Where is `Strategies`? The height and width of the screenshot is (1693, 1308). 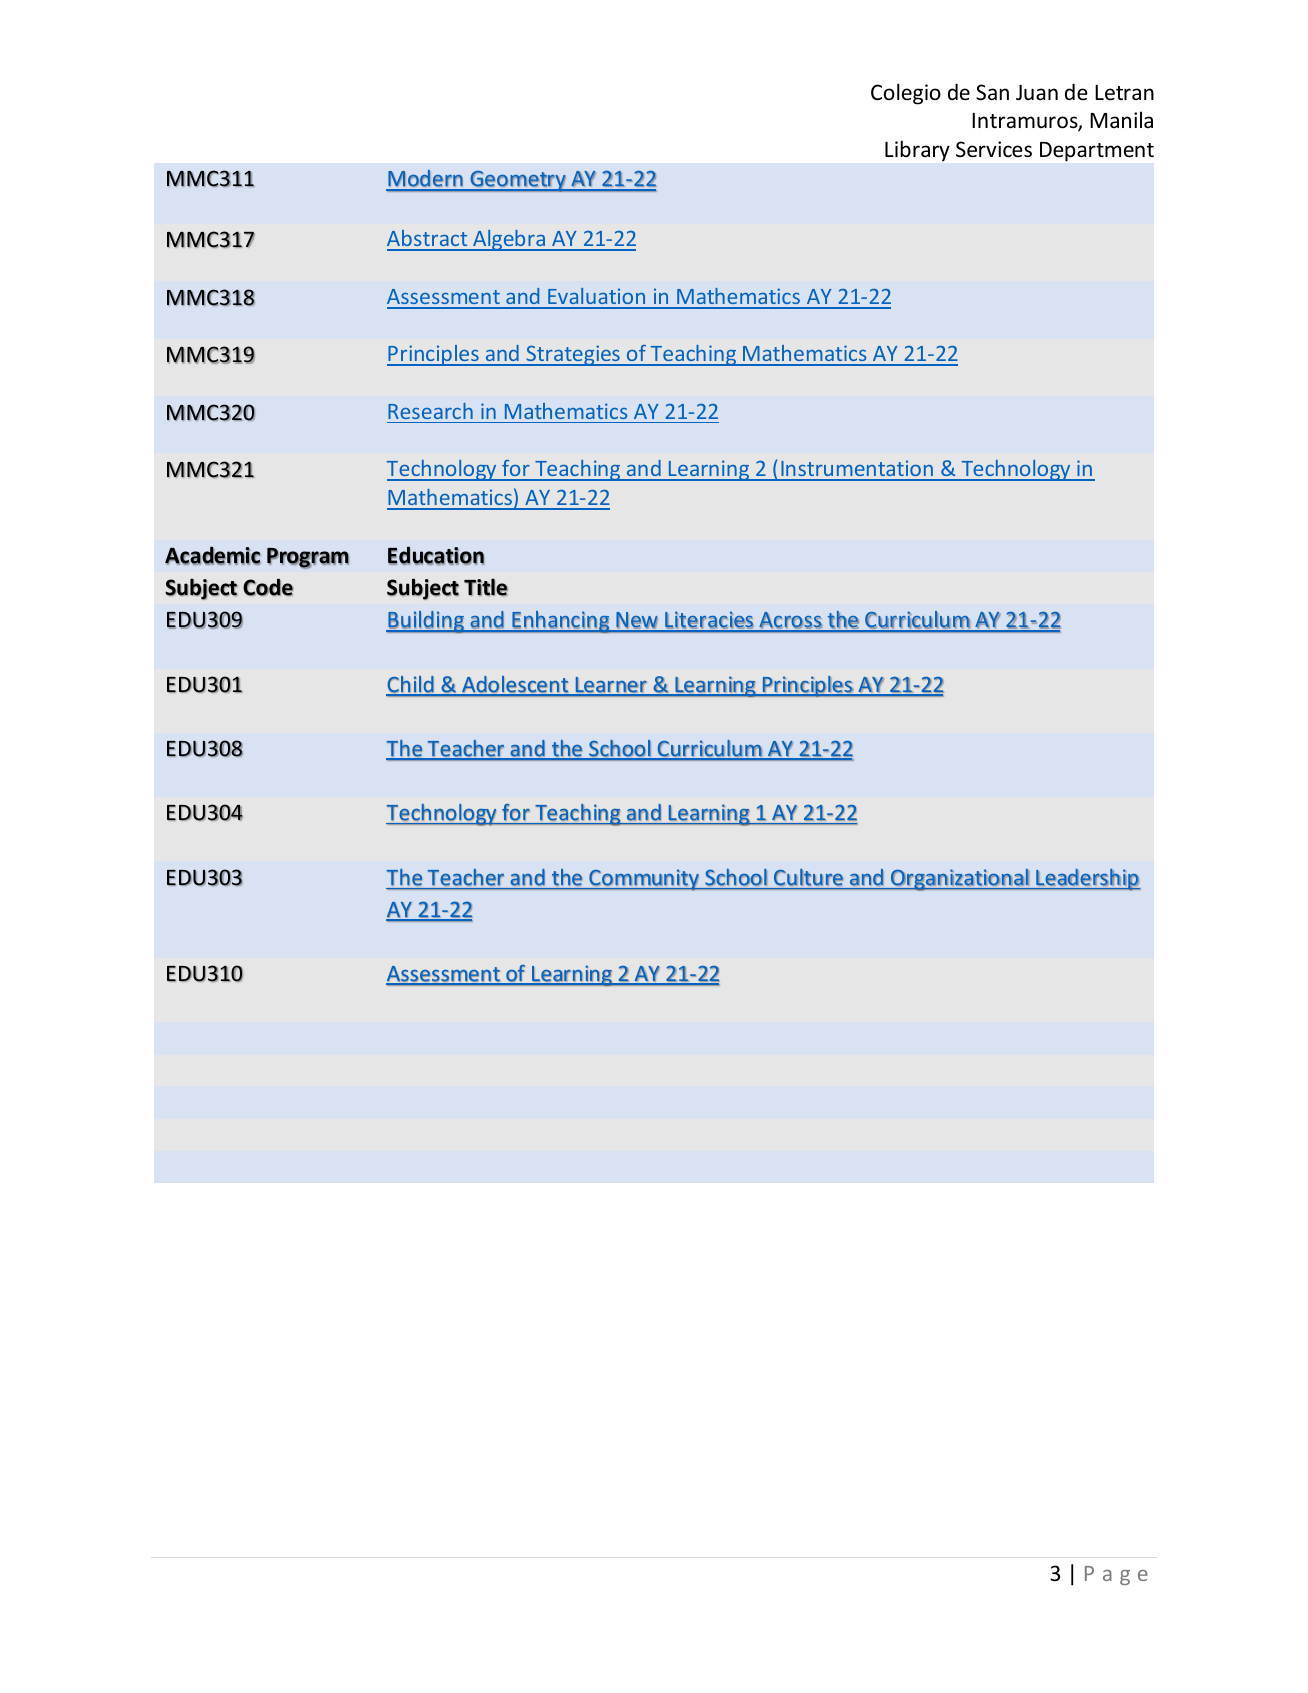
Strategies is located at coordinates (573, 355).
